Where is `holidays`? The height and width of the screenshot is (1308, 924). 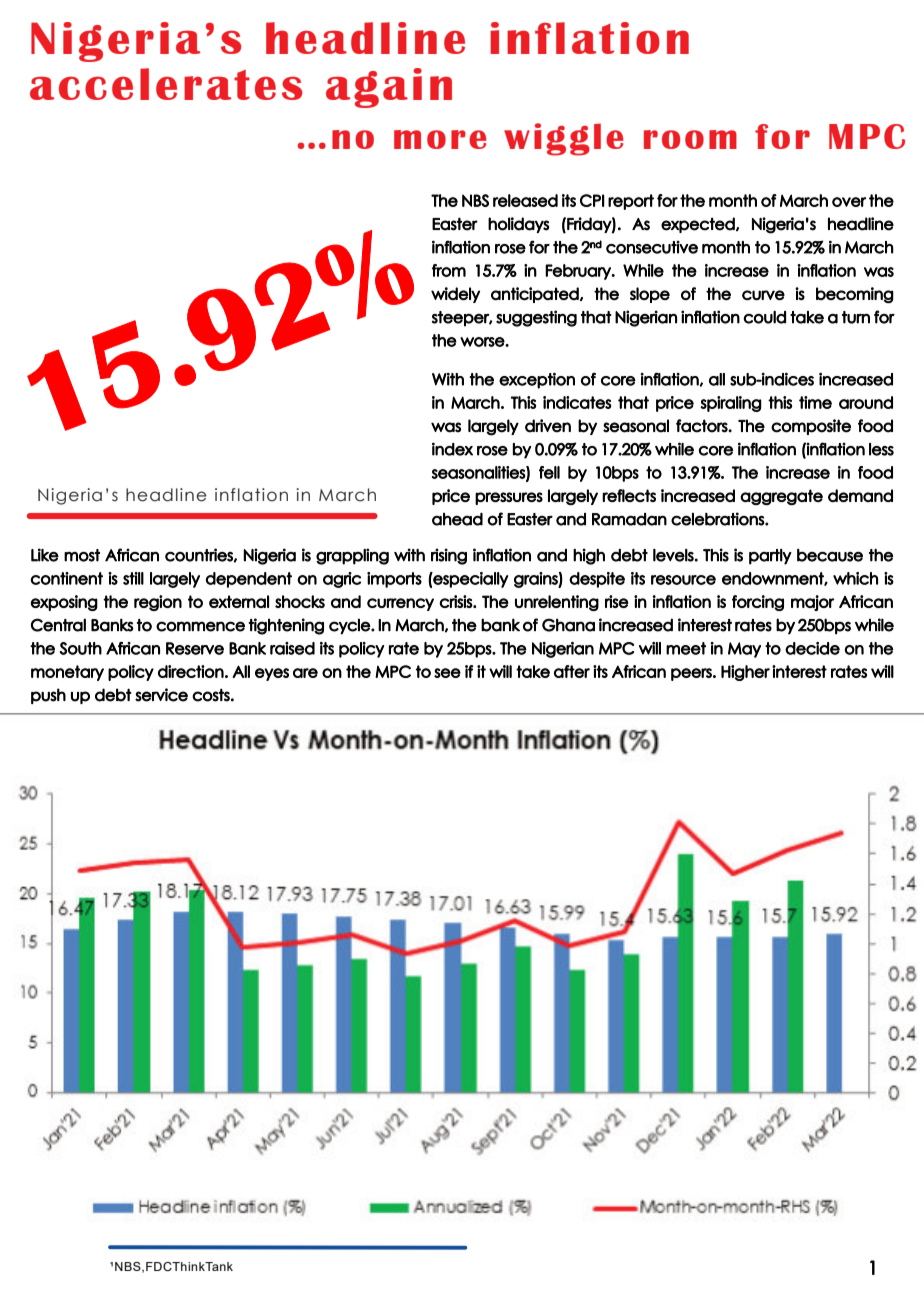
holidays is located at coordinates (519, 225).
